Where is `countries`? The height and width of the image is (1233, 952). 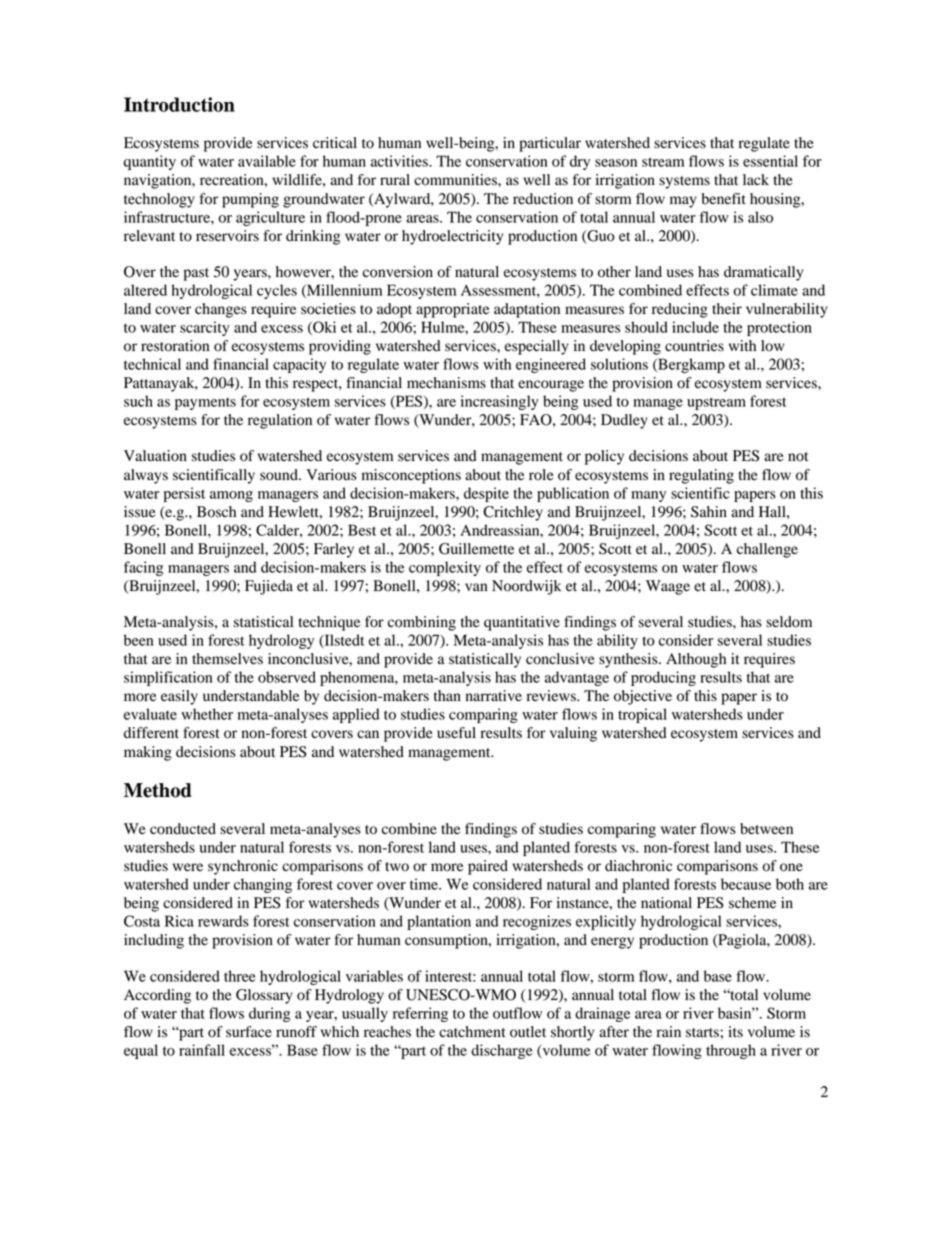
countries is located at coordinates (694, 346).
